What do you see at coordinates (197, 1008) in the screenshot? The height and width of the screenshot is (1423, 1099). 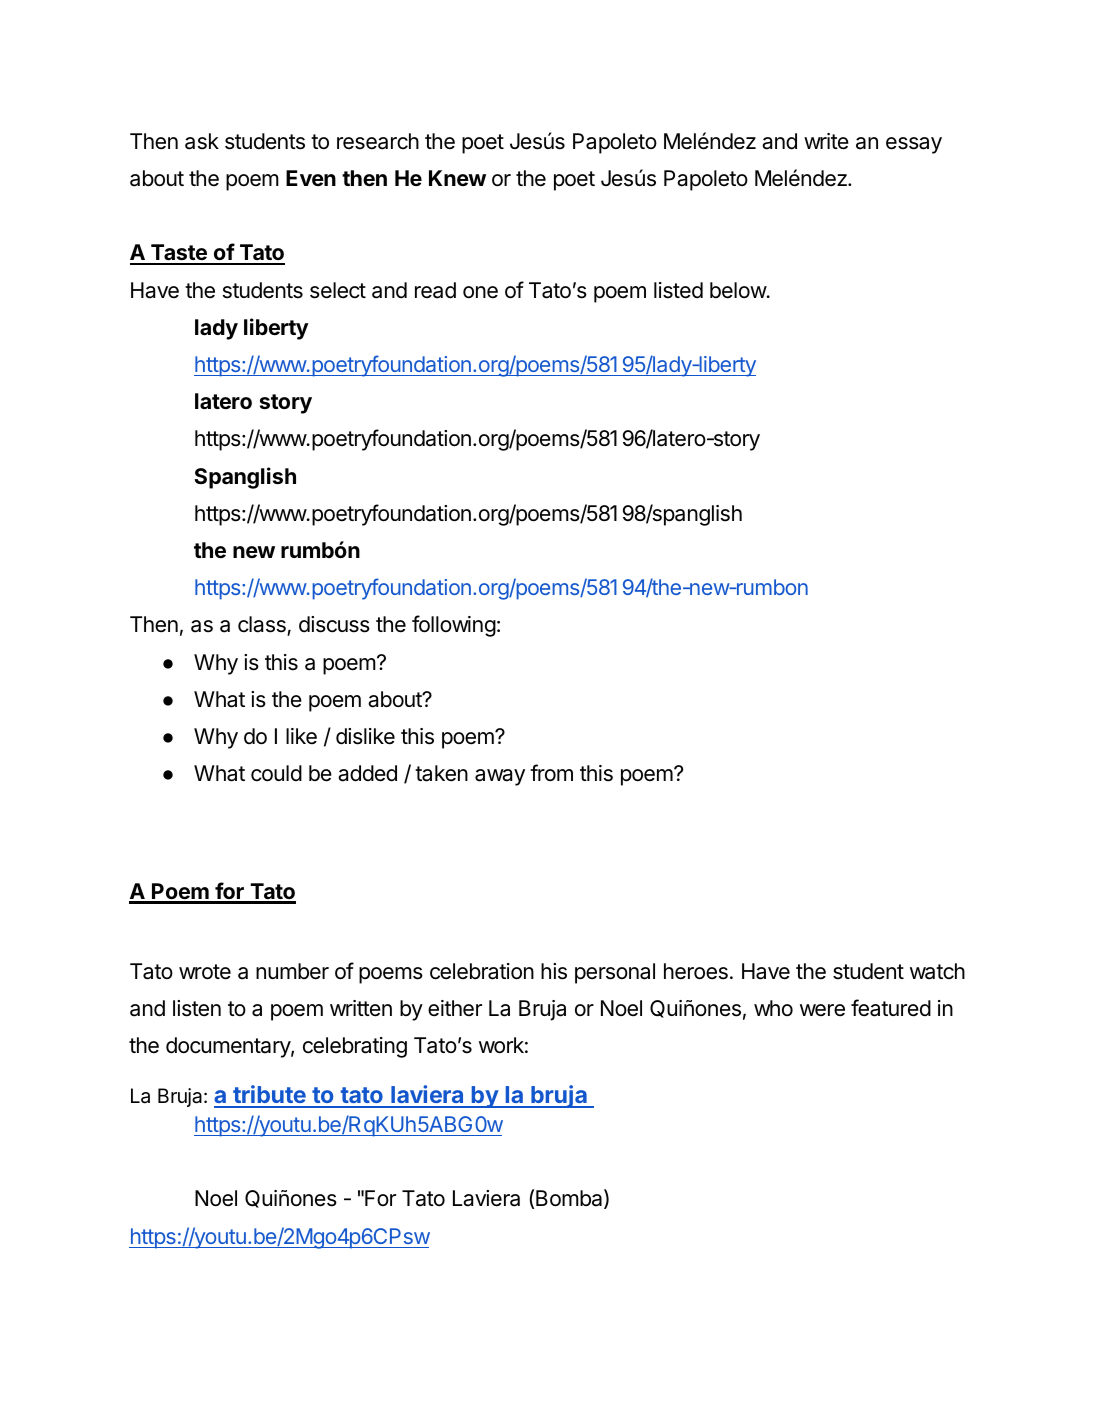 I see `listen` at bounding box center [197, 1008].
